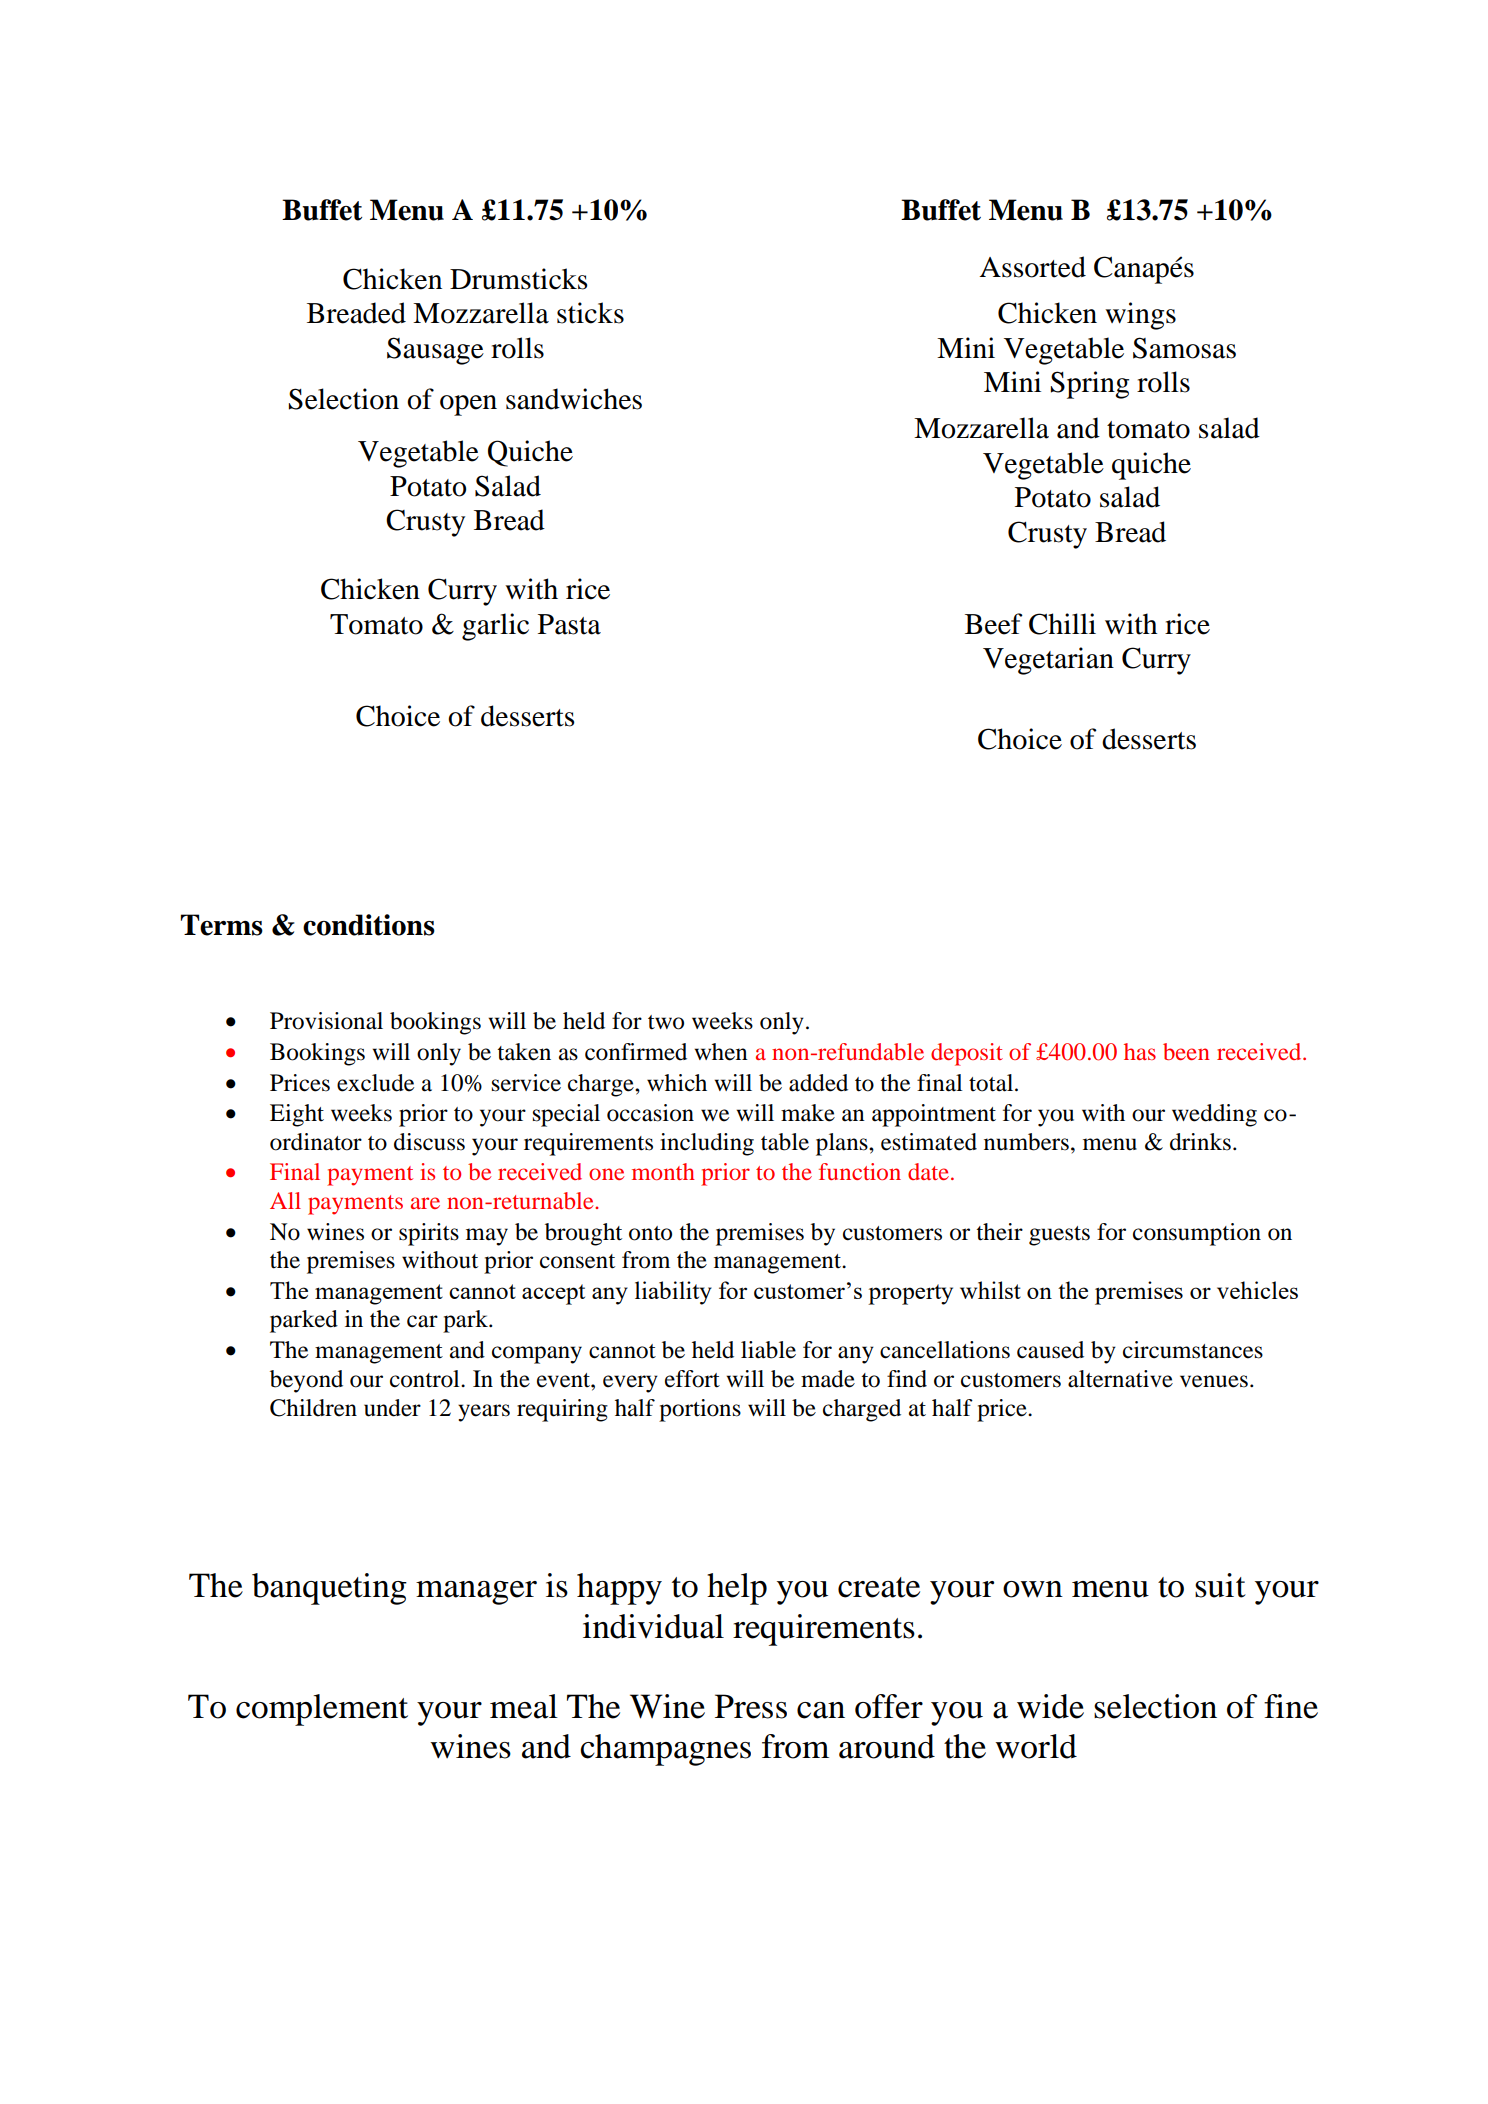  What do you see at coordinates (574, 399) in the page?
I see `sandwiches` at bounding box center [574, 399].
